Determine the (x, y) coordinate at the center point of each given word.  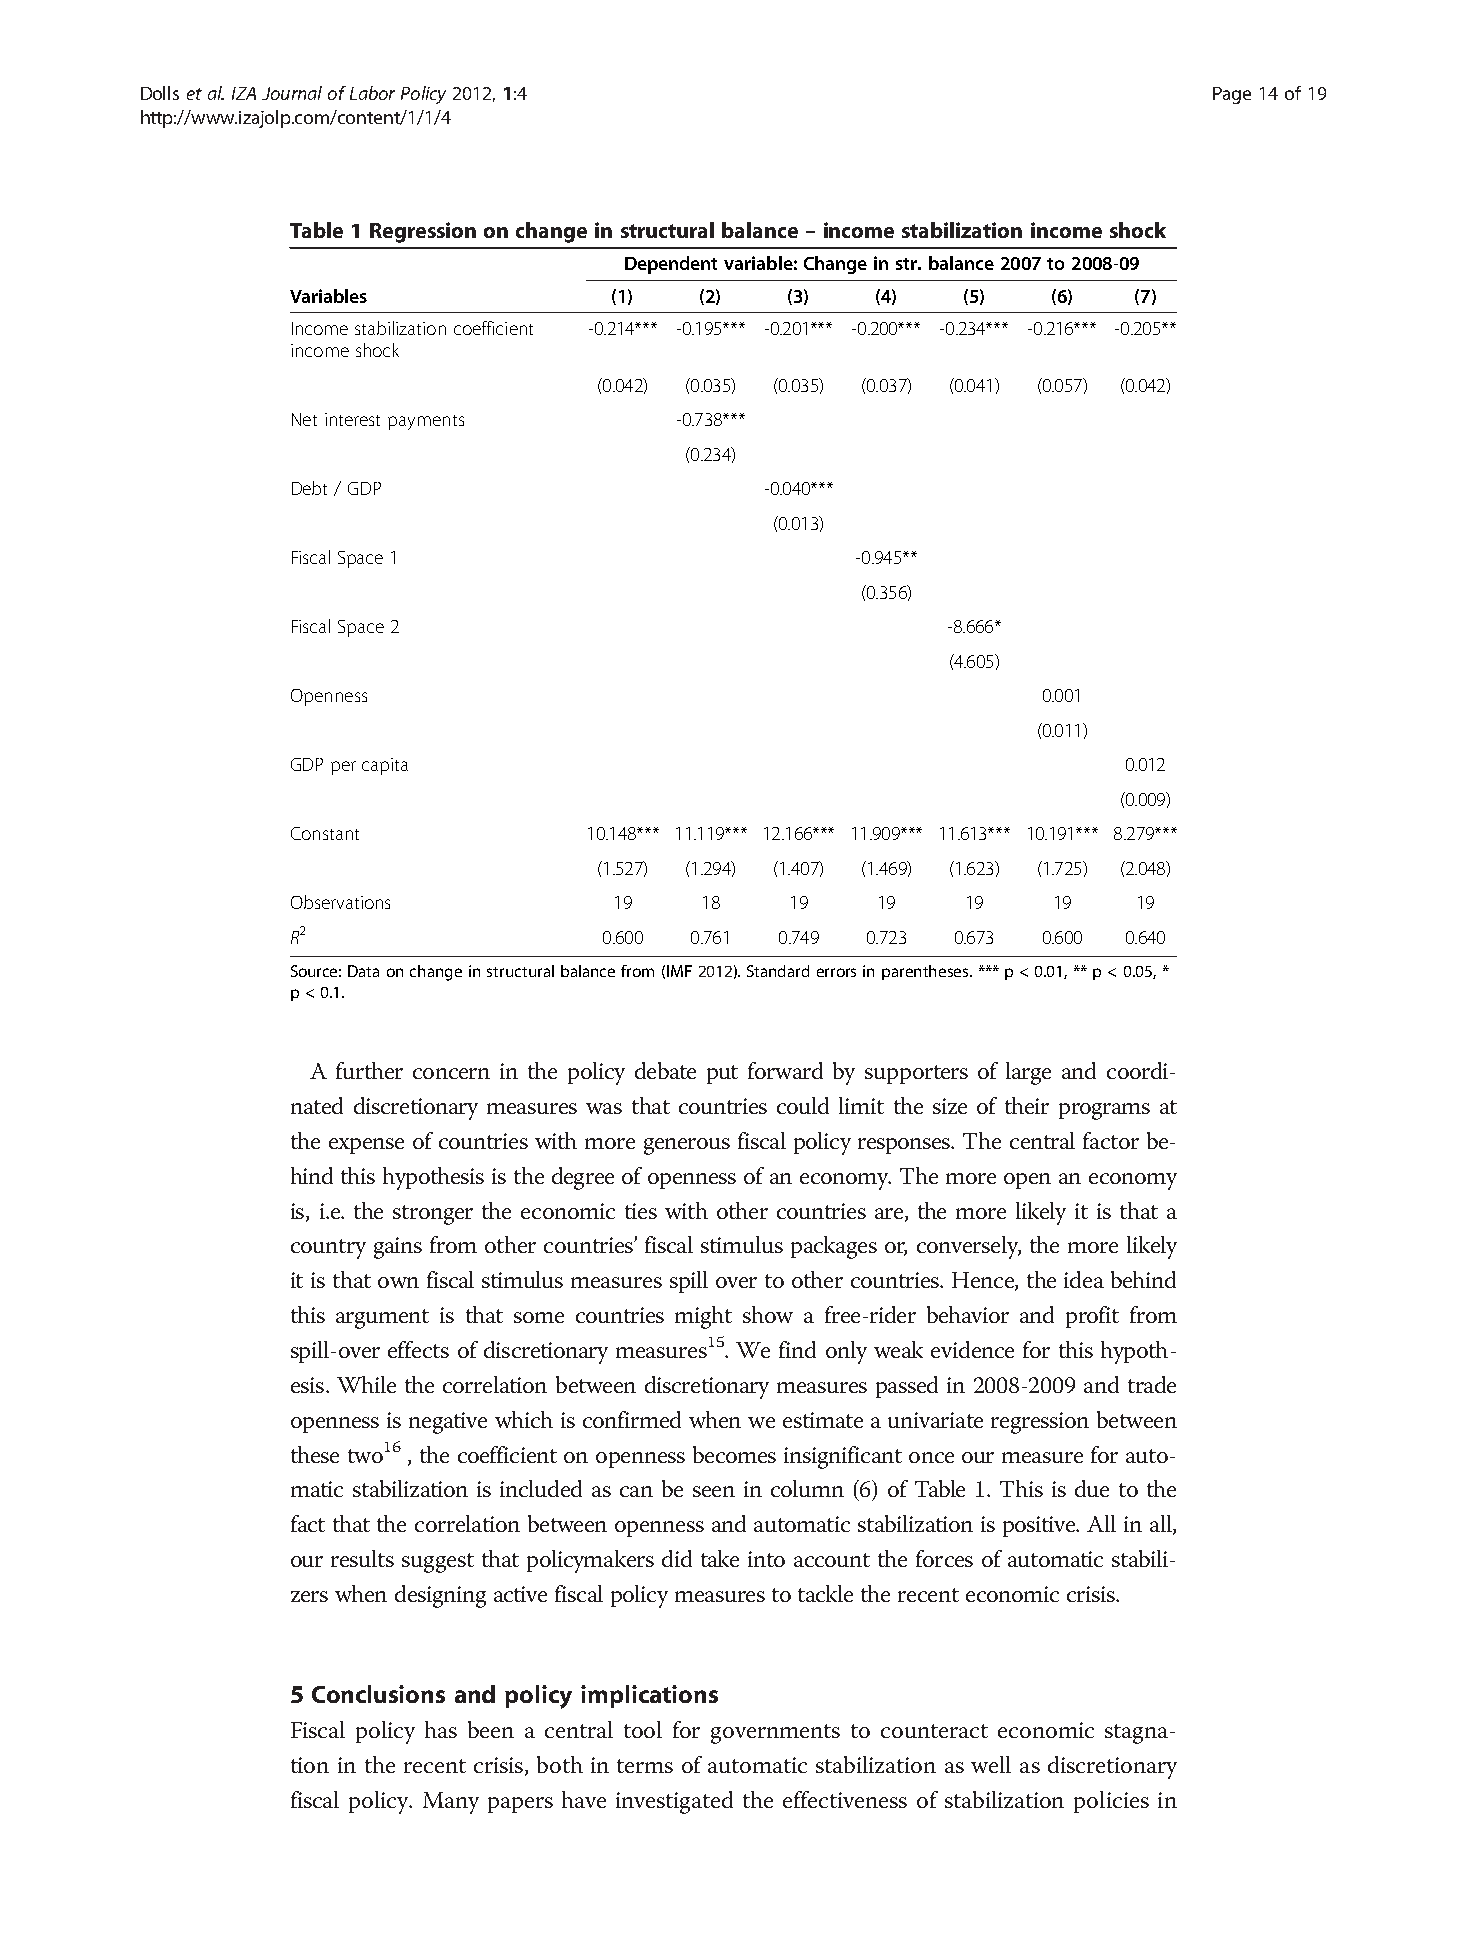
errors (836, 972)
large (1028, 1073)
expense (366, 1146)
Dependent (671, 265)
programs (1104, 1111)
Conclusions (378, 1694)
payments (426, 422)
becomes (734, 1454)
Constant (325, 833)
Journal (292, 93)
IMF (679, 971)
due (1092, 1488)
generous (687, 1146)
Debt (309, 488)
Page (1232, 95)
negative (448, 1423)
